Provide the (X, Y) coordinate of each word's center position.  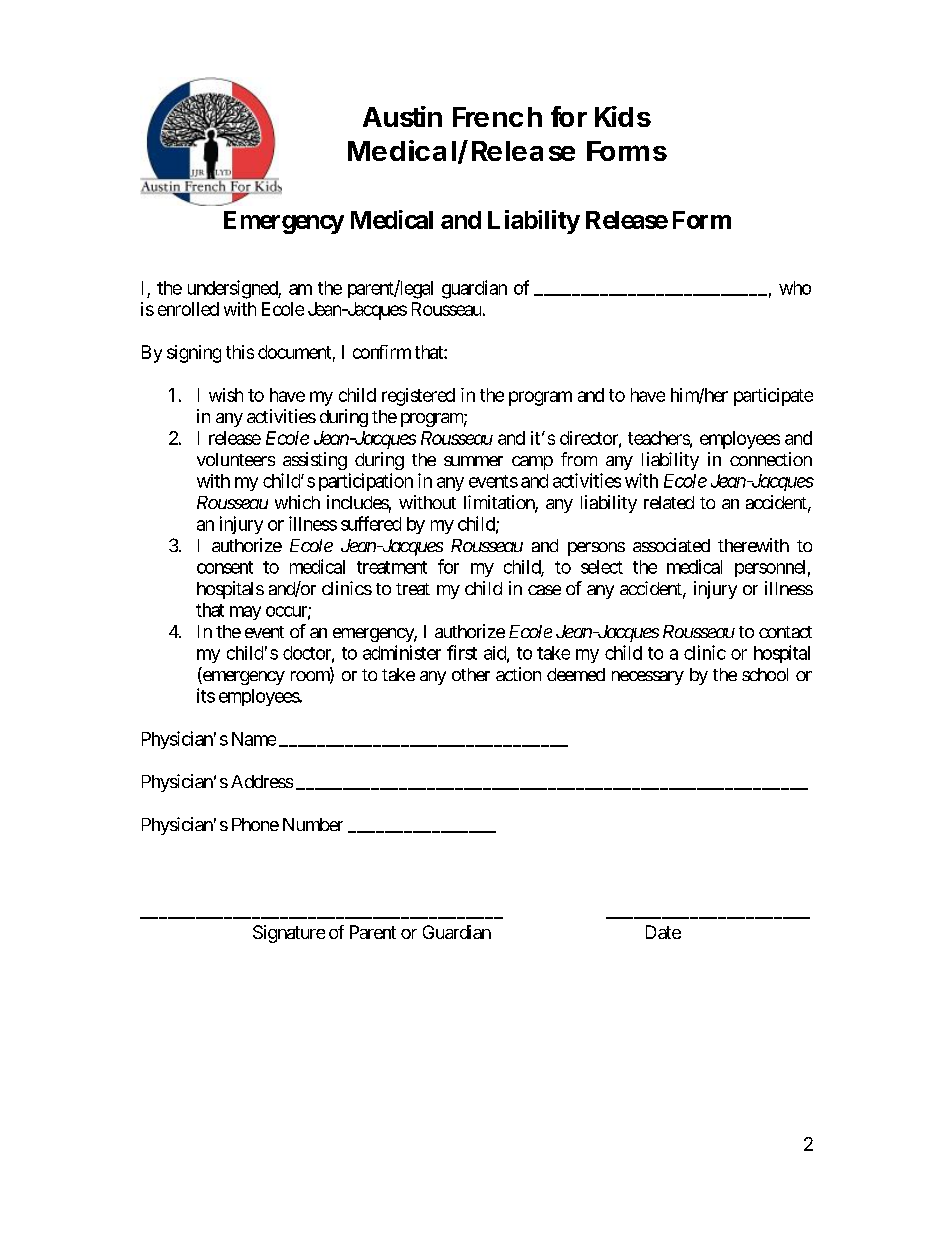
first (462, 652)
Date (663, 932)
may (245, 613)
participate (773, 397)
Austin (402, 116)
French (497, 117)
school (765, 674)
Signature (289, 934)
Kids (623, 116)
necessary (648, 678)
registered (418, 397)
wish (226, 395)
